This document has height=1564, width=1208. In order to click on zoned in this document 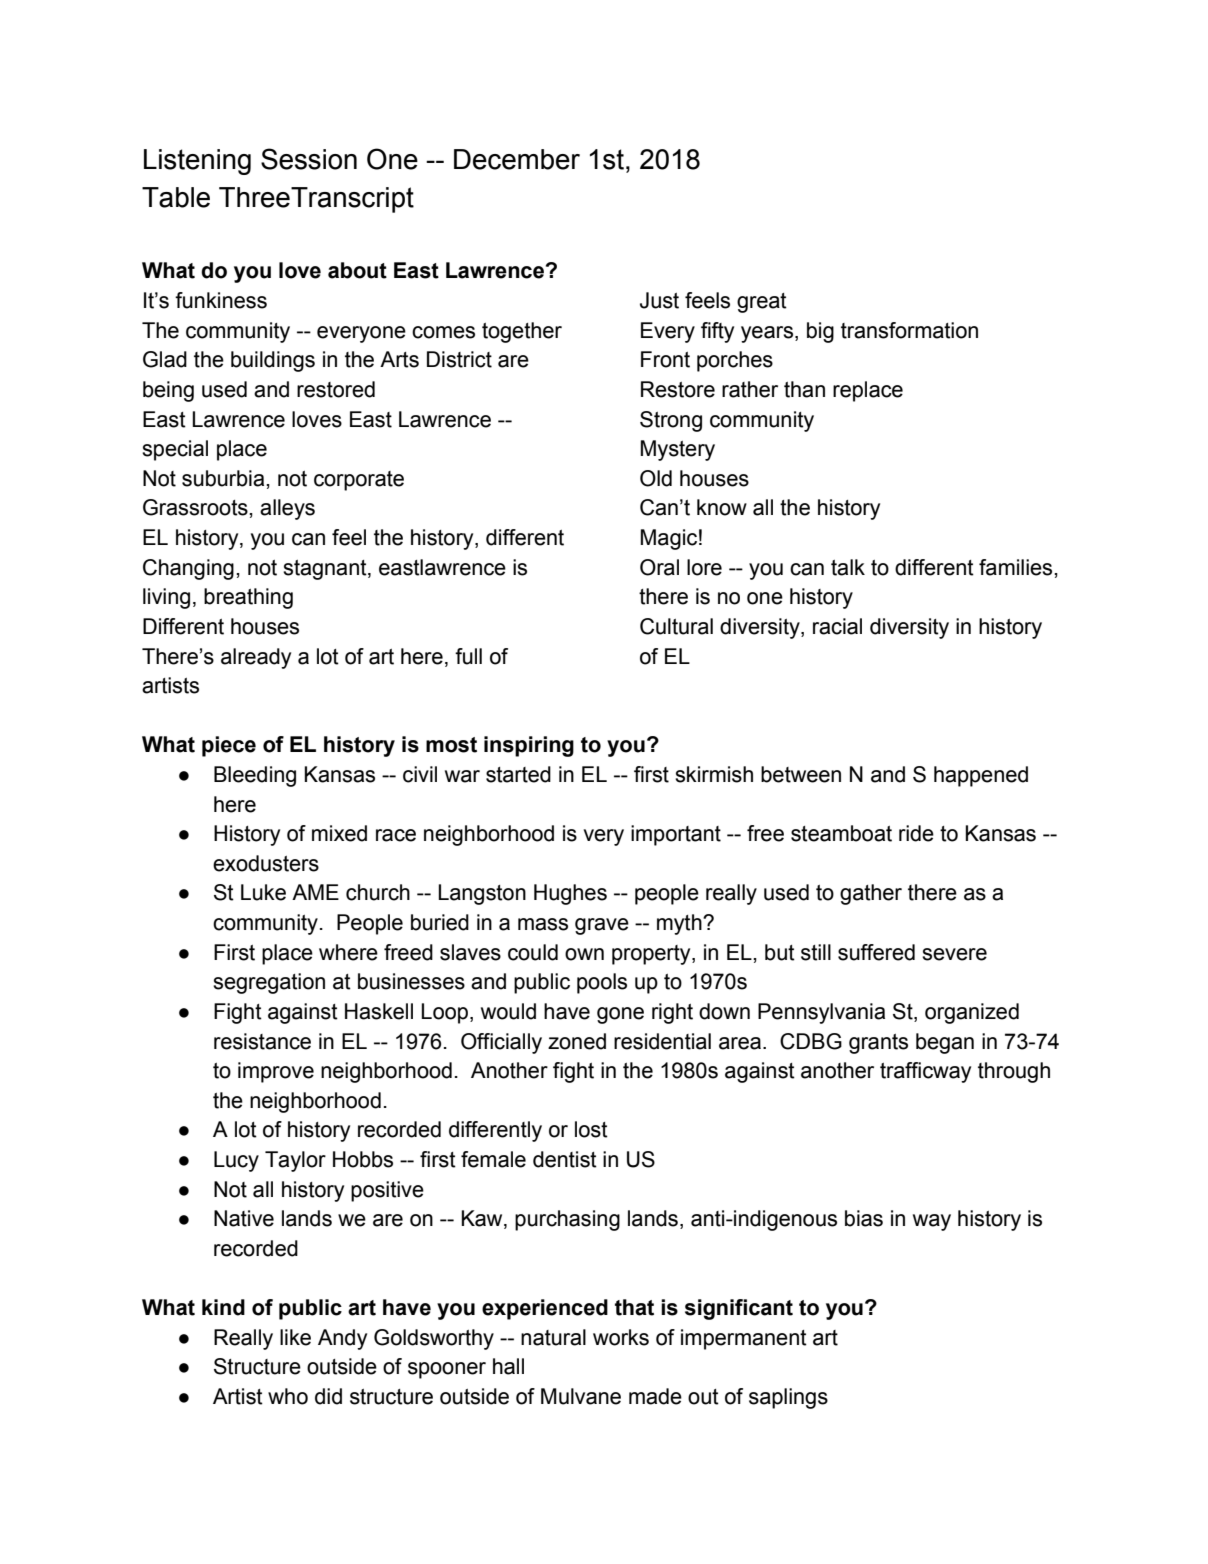, I will do `click(577, 1041)`.
